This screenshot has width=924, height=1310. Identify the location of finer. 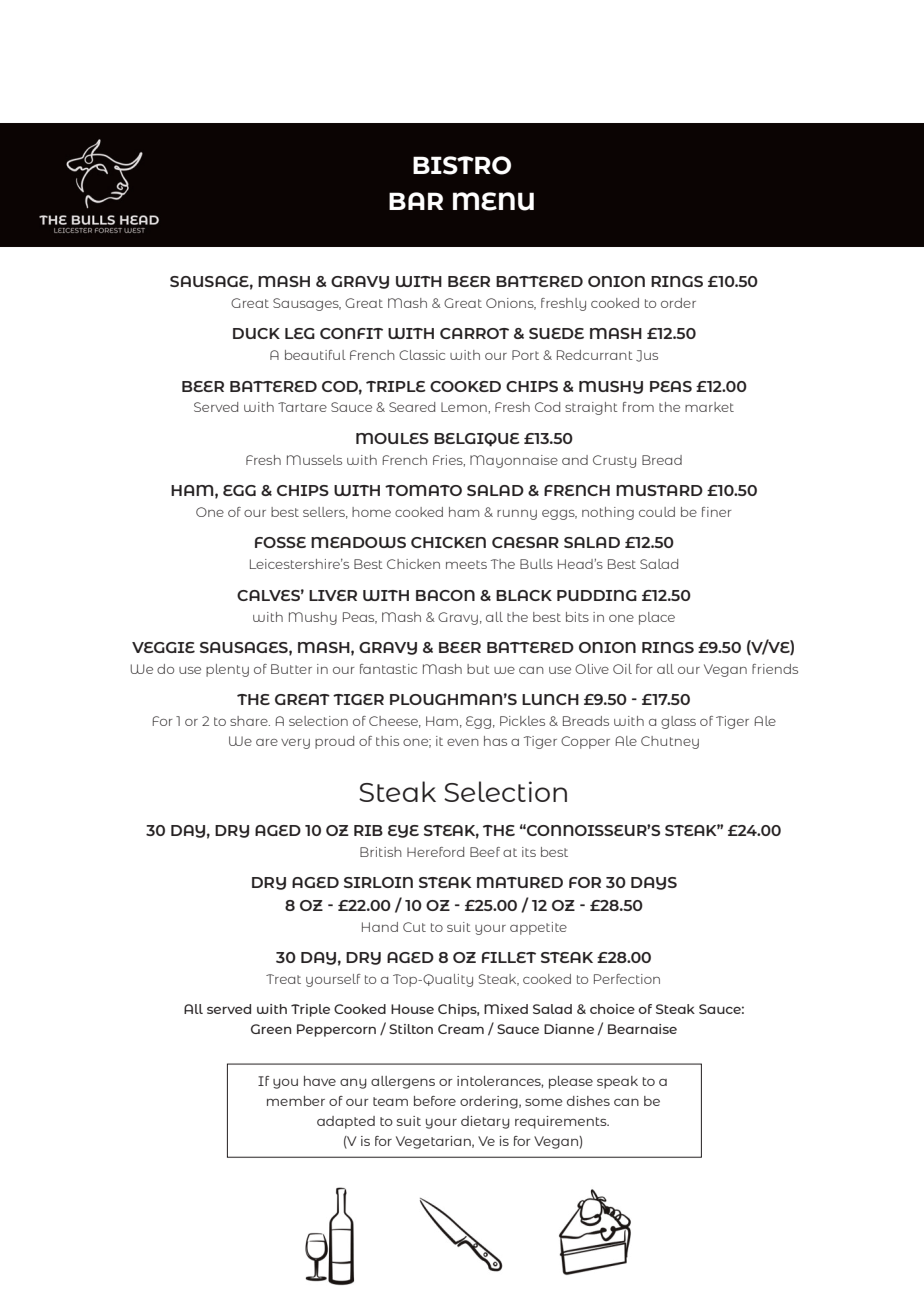
(717, 512).
